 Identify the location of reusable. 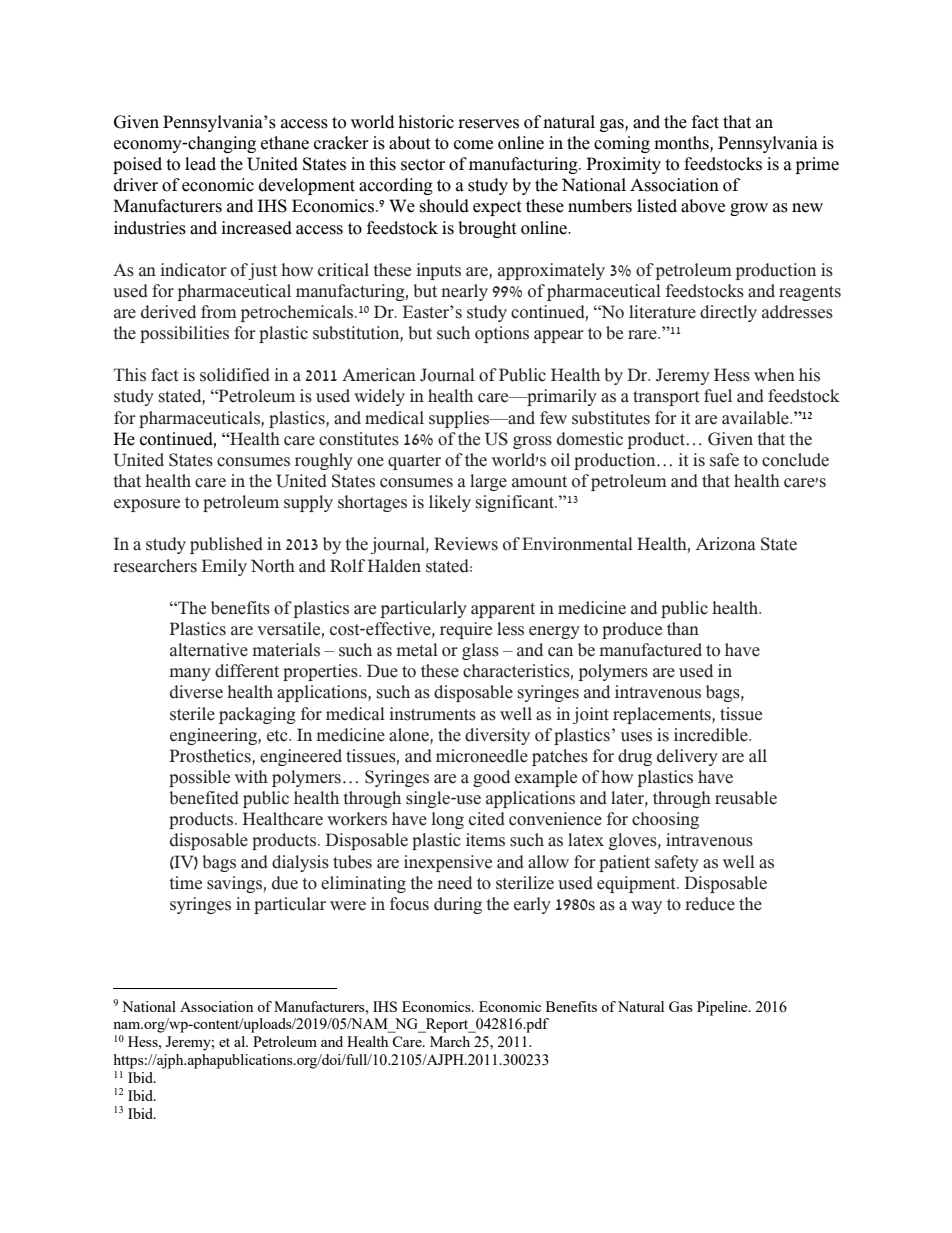
(746, 798).
